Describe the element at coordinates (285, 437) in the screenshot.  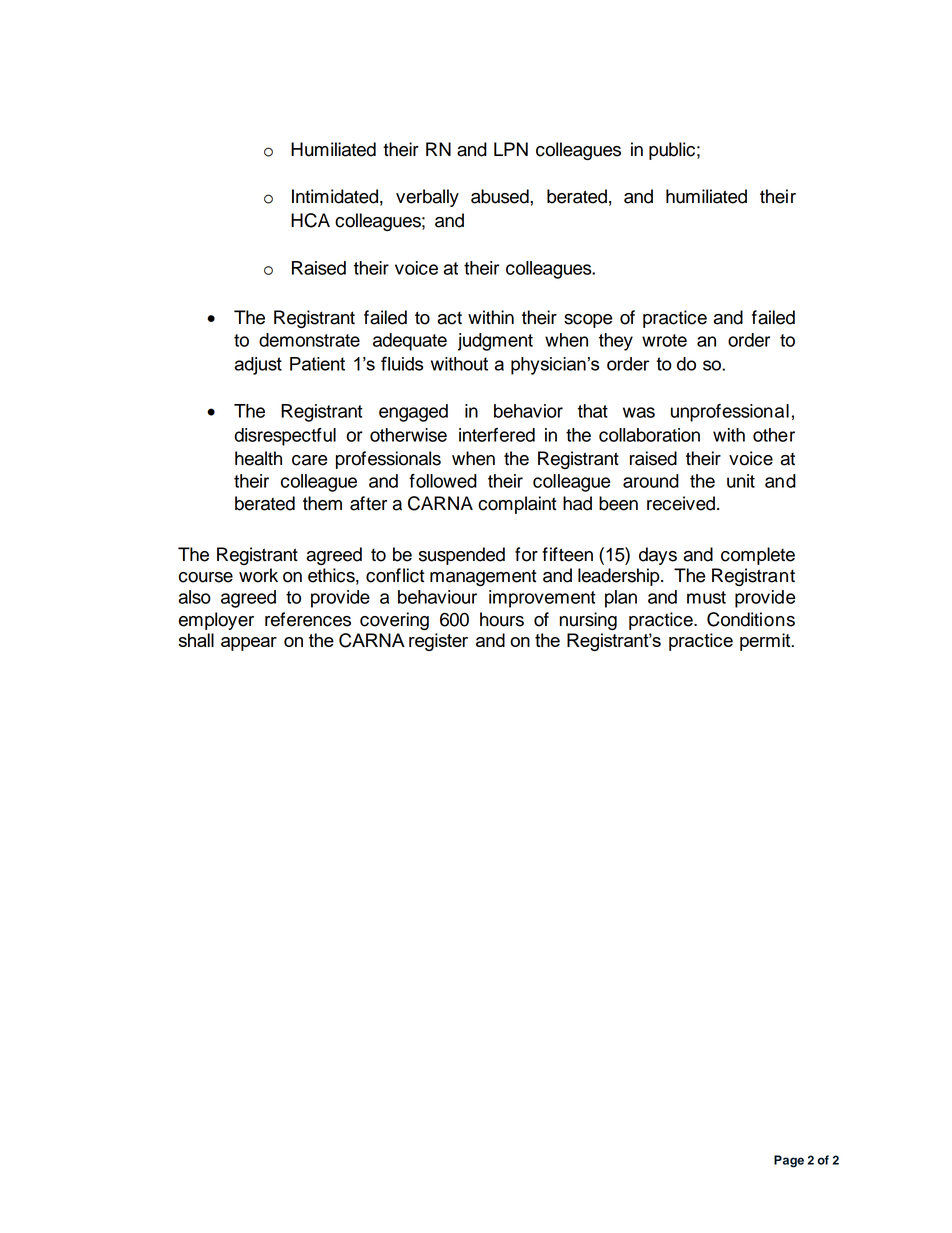
I see `disrespectful` at that location.
